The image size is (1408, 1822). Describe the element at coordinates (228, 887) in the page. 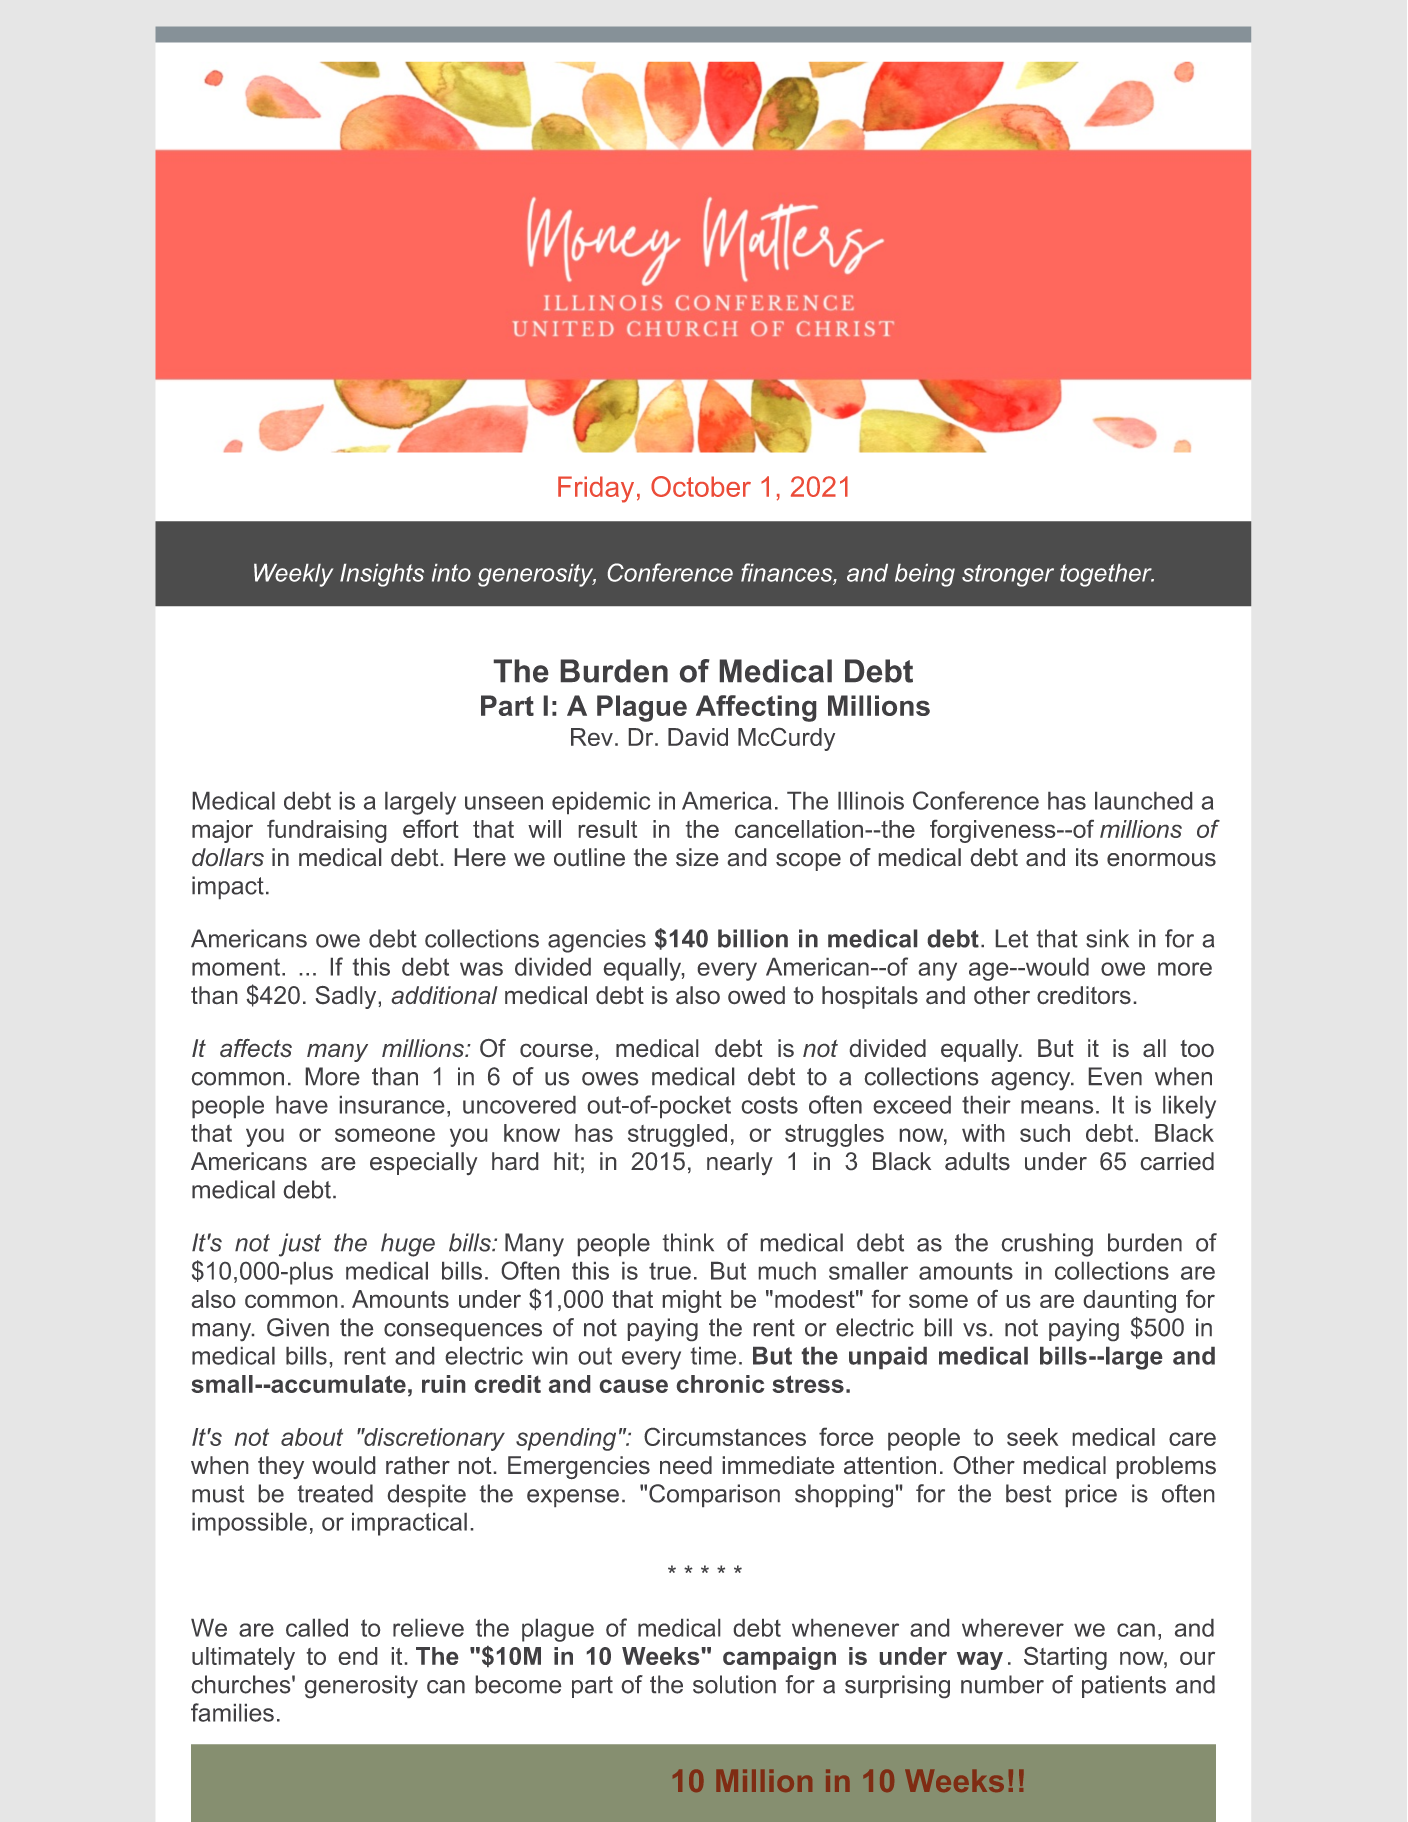

I see `impact` at that location.
